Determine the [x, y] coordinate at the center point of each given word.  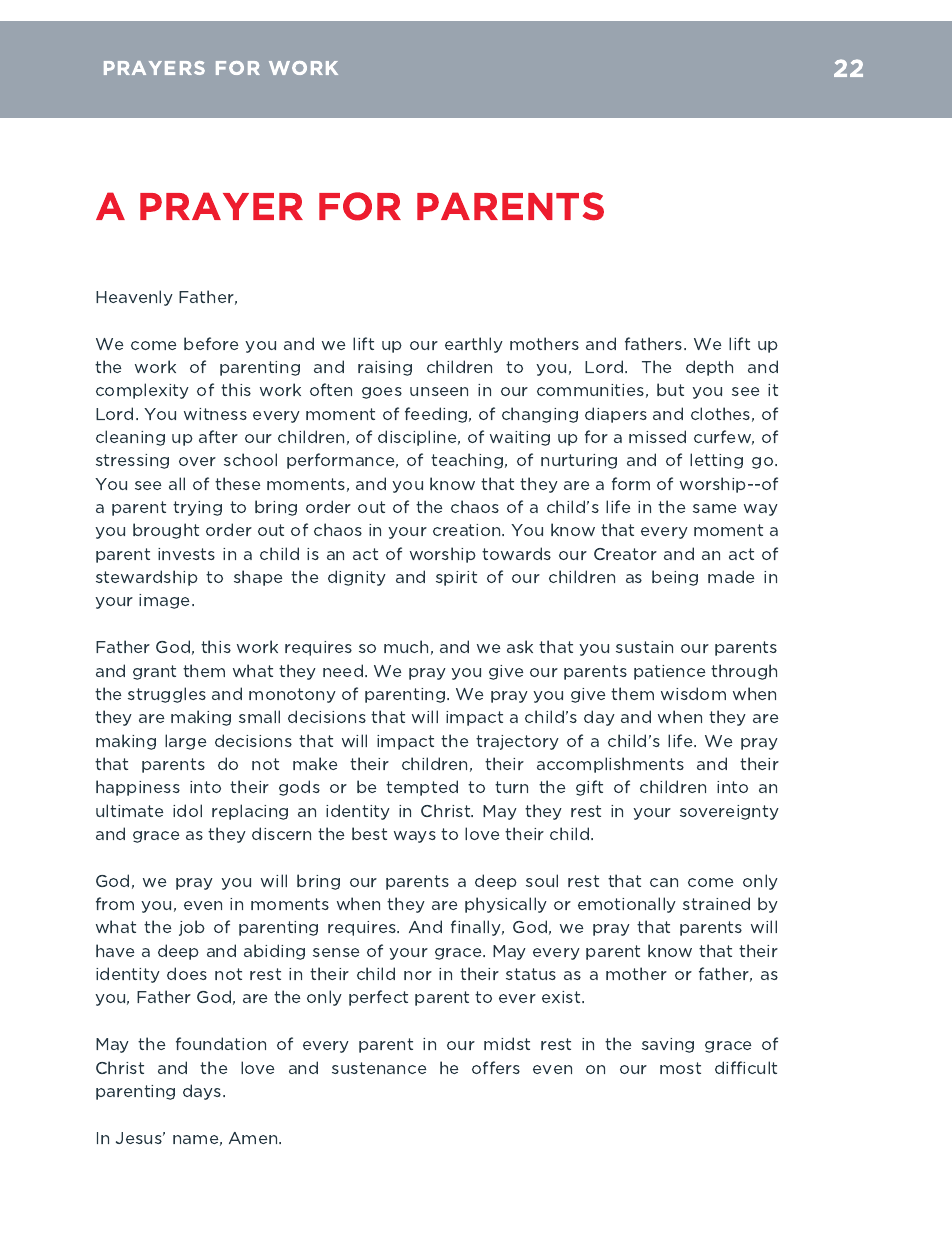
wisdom [693, 693]
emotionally [627, 905]
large [185, 742]
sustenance [379, 1068]
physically [506, 905]
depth [709, 368]
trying [197, 508]
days [203, 1092]
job [192, 928]
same [714, 508]
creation [468, 530]
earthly [474, 345]
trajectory [517, 742]
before [211, 343]
